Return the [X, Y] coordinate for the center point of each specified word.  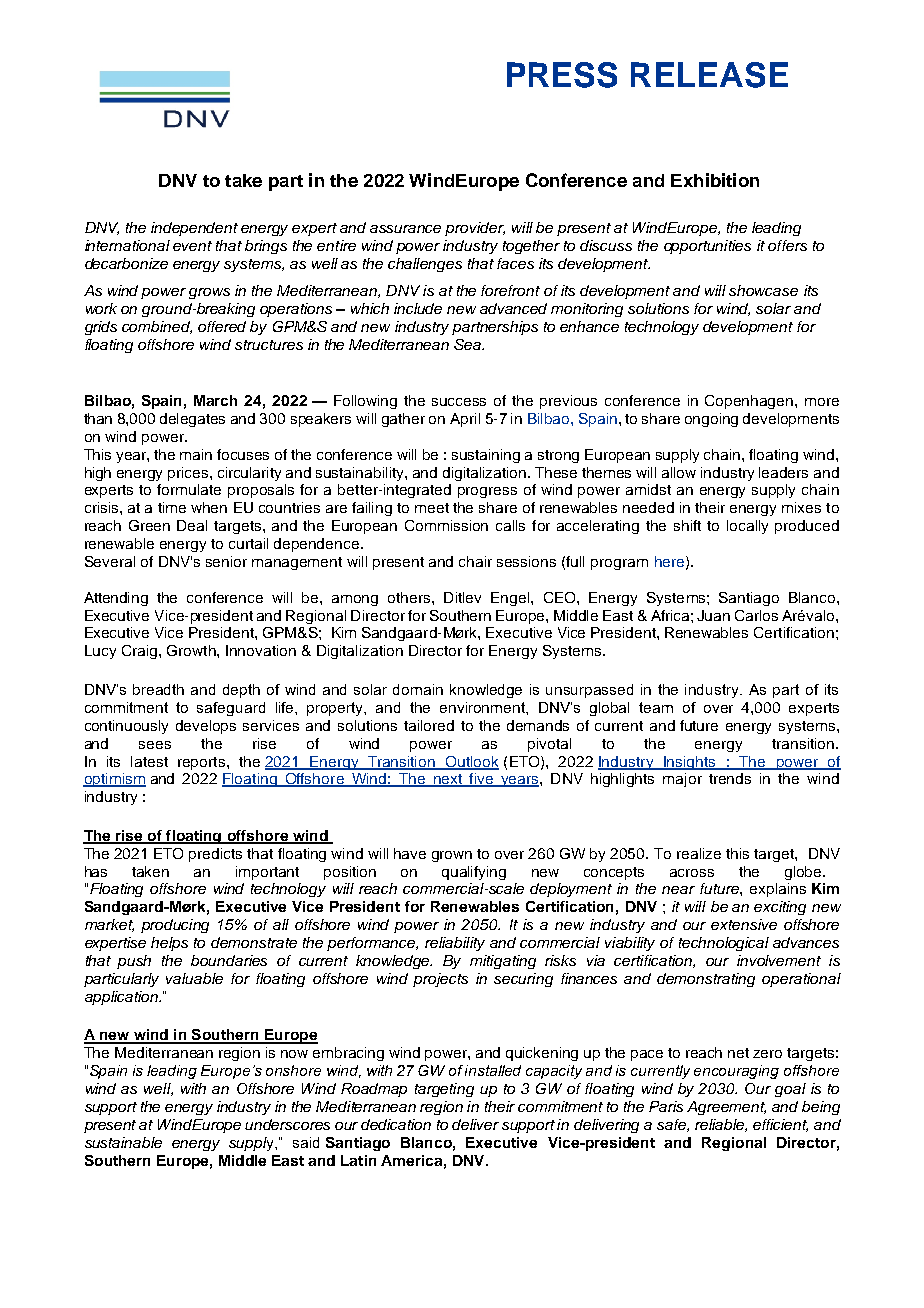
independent [194, 229]
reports [201, 763]
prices [189, 474]
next [447, 780]
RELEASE [709, 75]
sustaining [486, 456]
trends [730, 778]
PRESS [562, 75]
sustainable [123, 1142]
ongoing [711, 420]
